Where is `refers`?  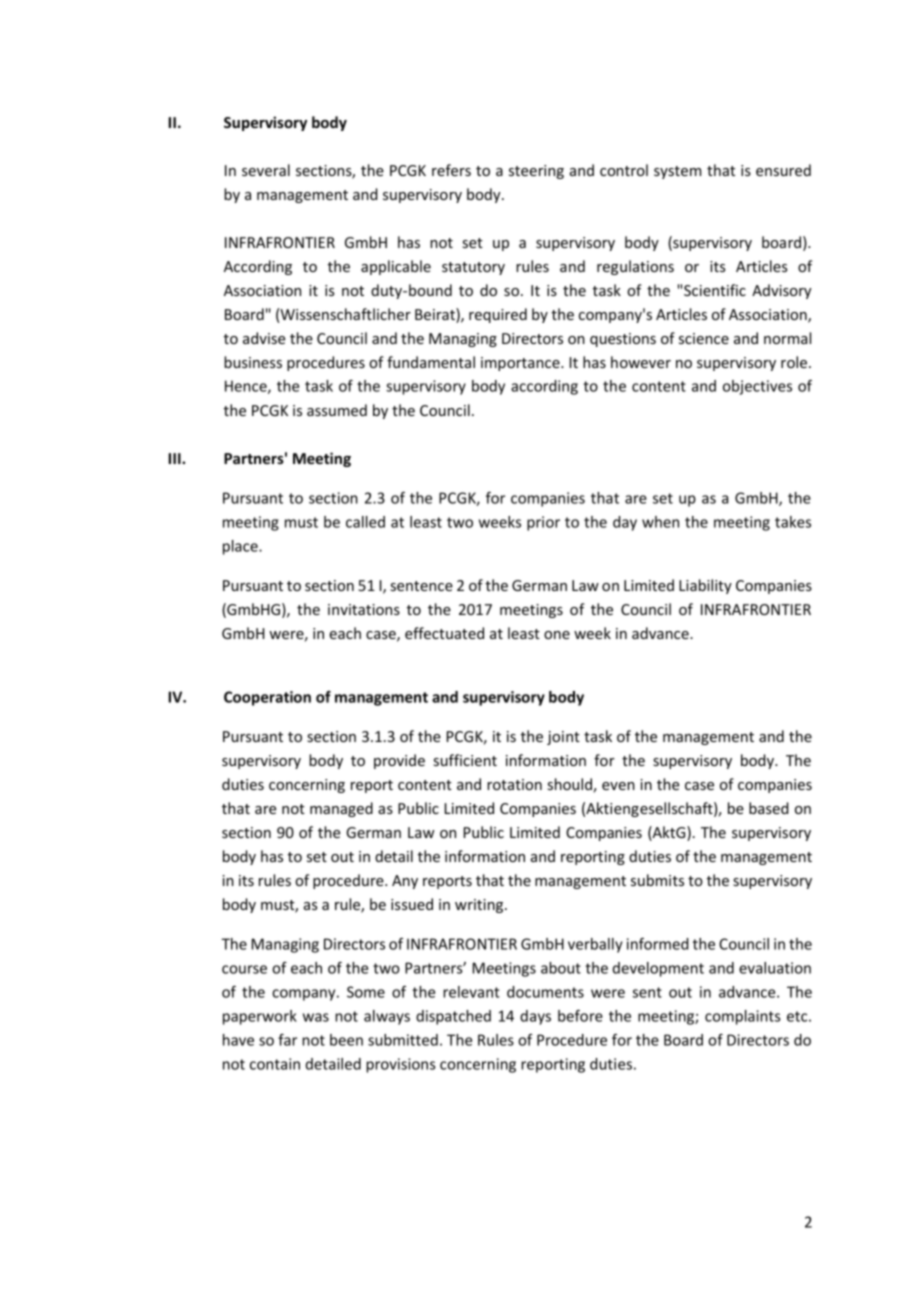
refers is located at coordinates (451, 170).
